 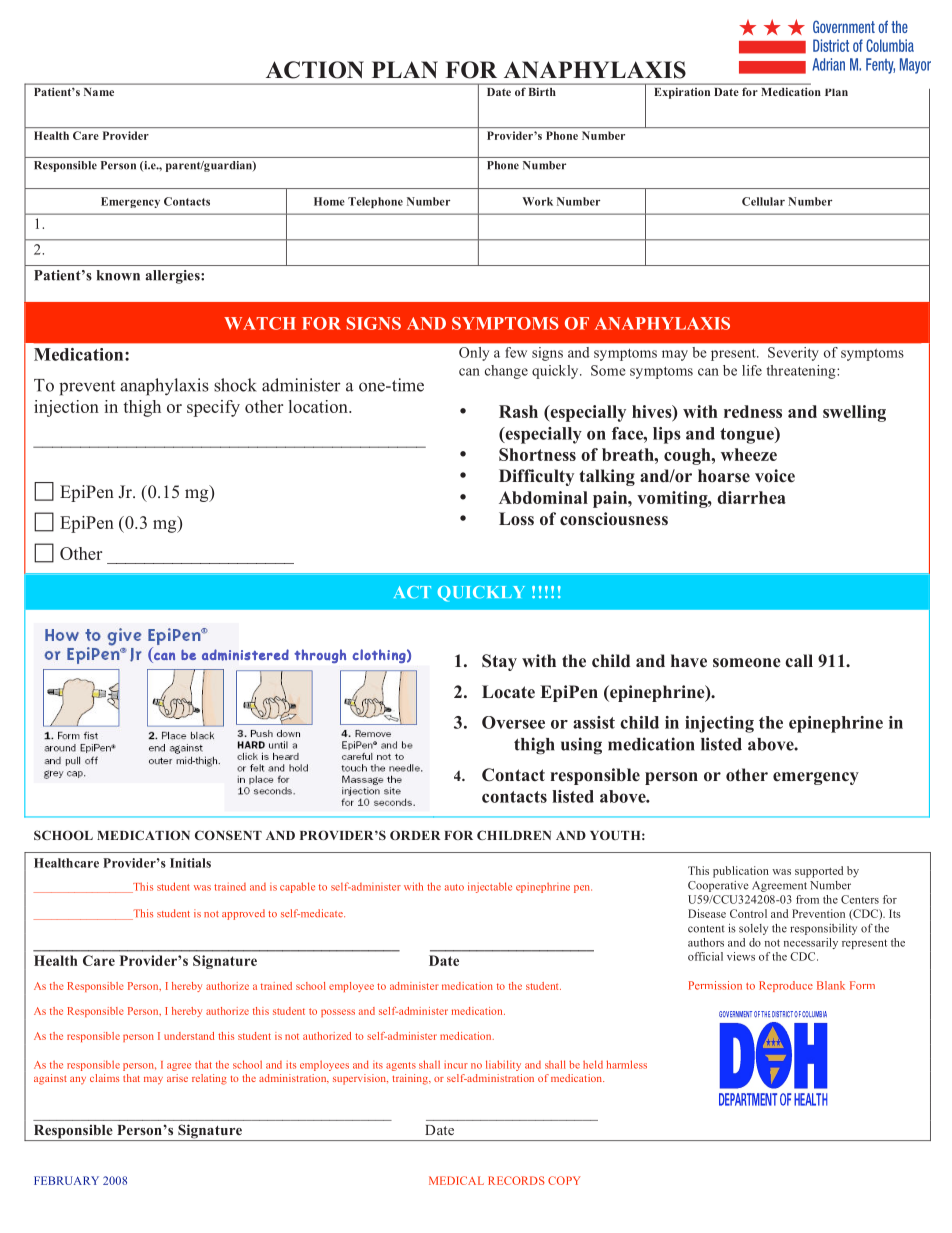 What do you see at coordinates (542, 92) in the screenshot?
I see `Birth` at bounding box center [542, 92].
